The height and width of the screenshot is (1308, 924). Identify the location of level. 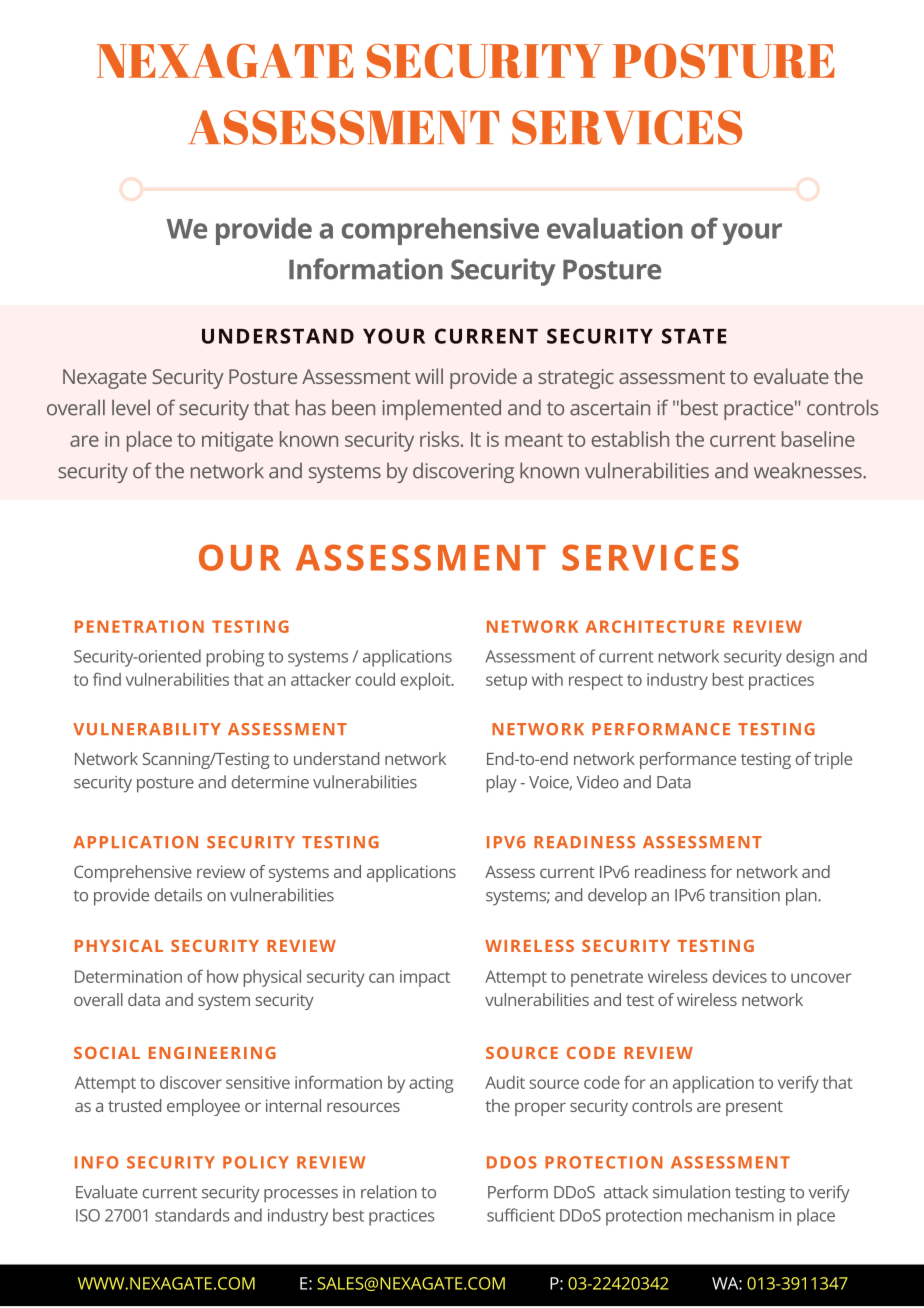
(131, 407).
